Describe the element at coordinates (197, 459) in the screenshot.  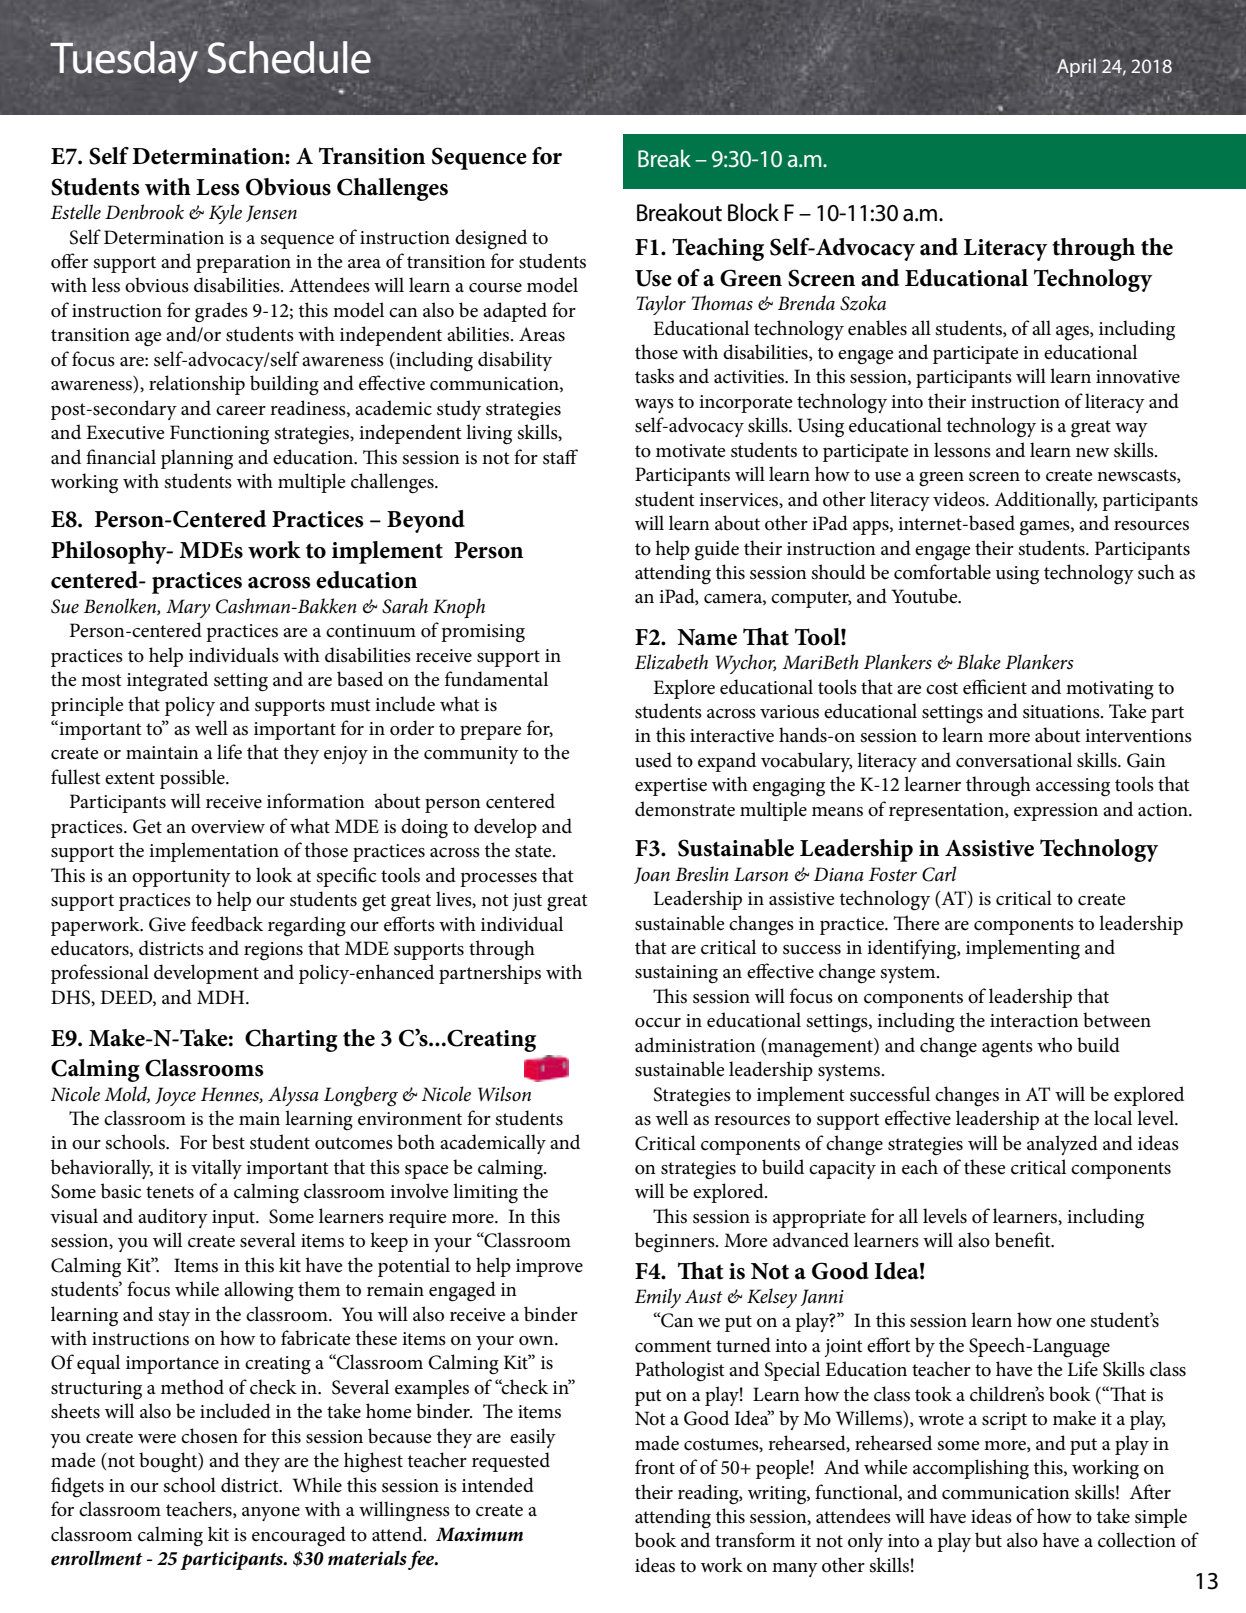
I see `planning` at that location.
